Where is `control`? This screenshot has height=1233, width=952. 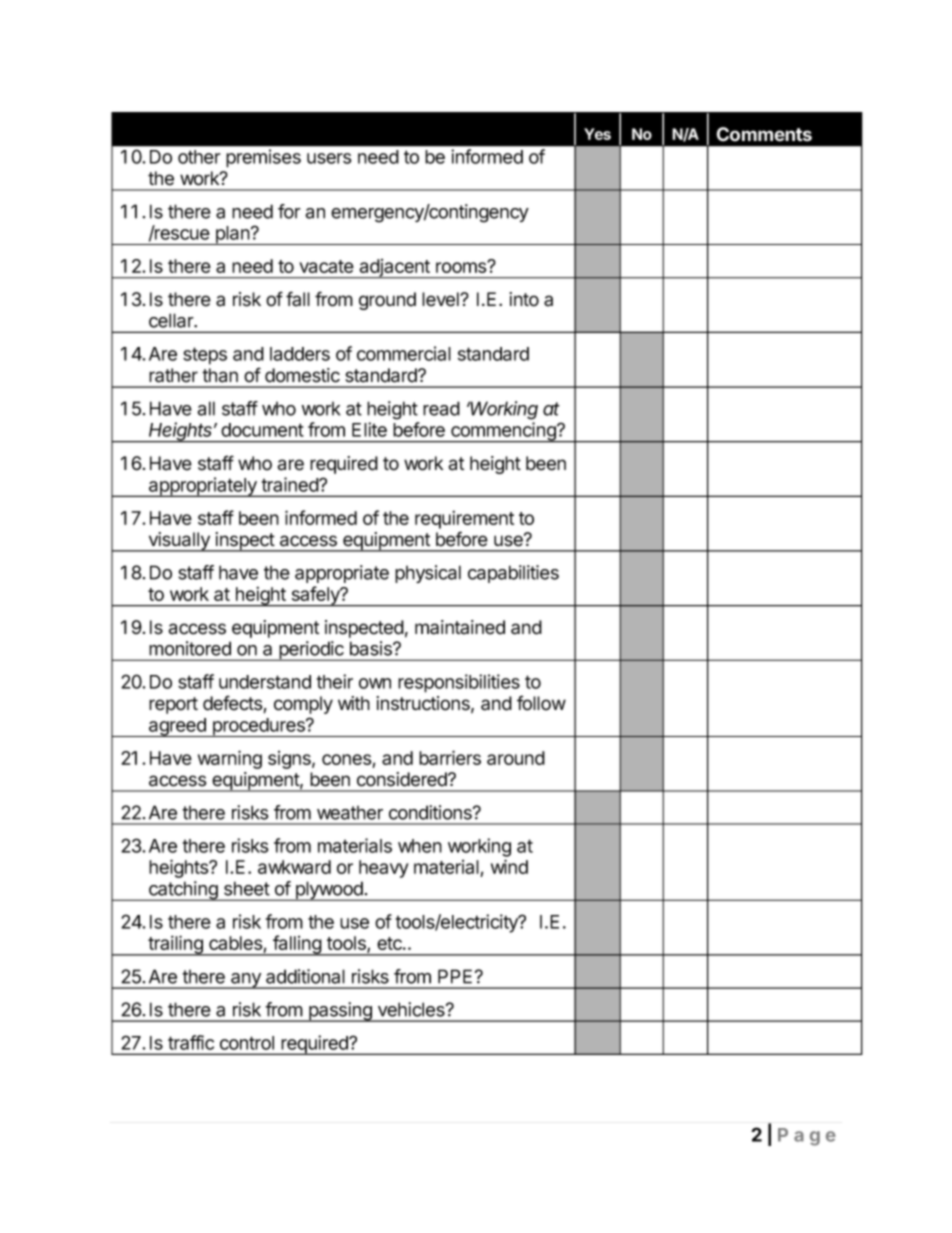 control is located at coordinates (247, 1043).
